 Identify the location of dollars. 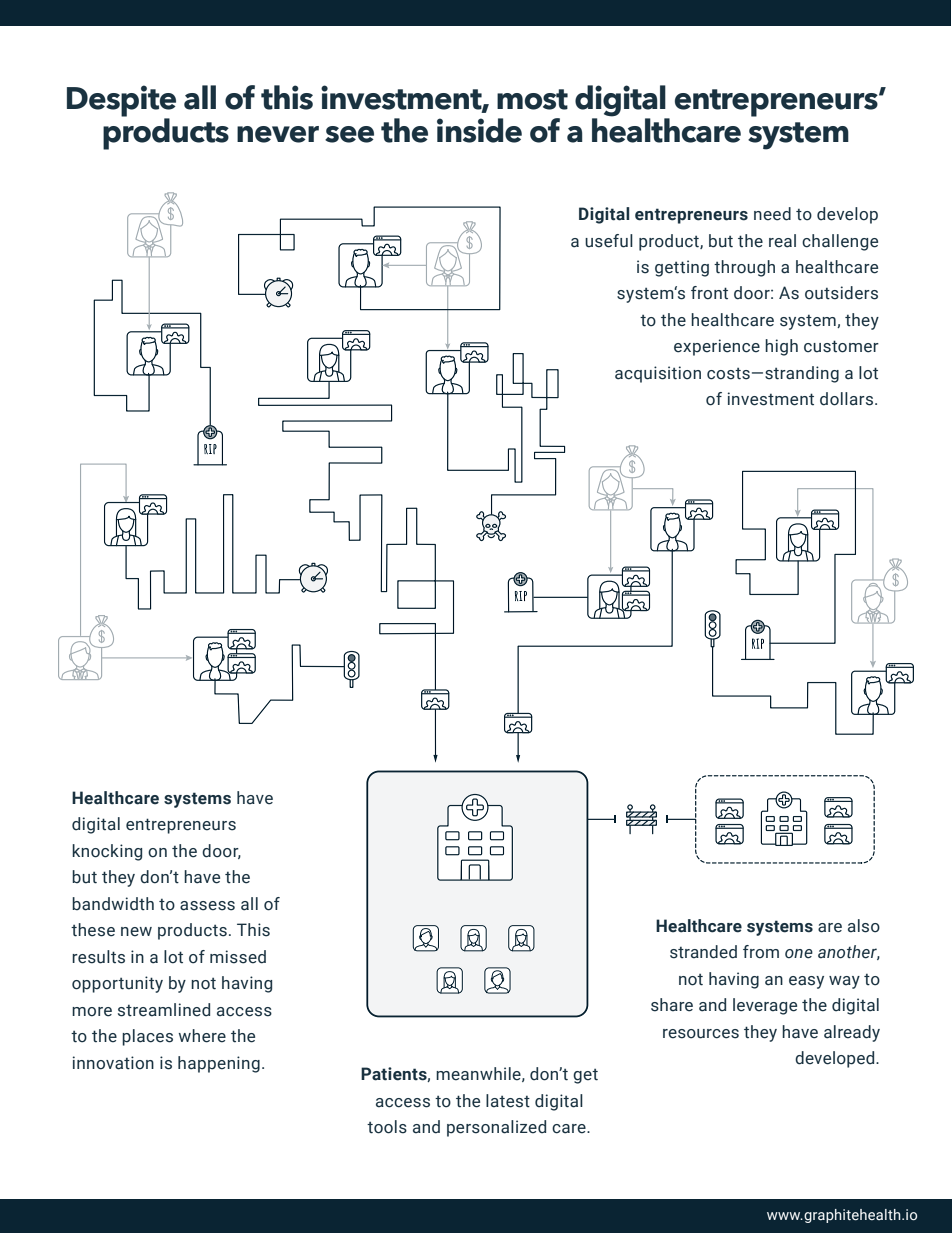
(846, 399).
